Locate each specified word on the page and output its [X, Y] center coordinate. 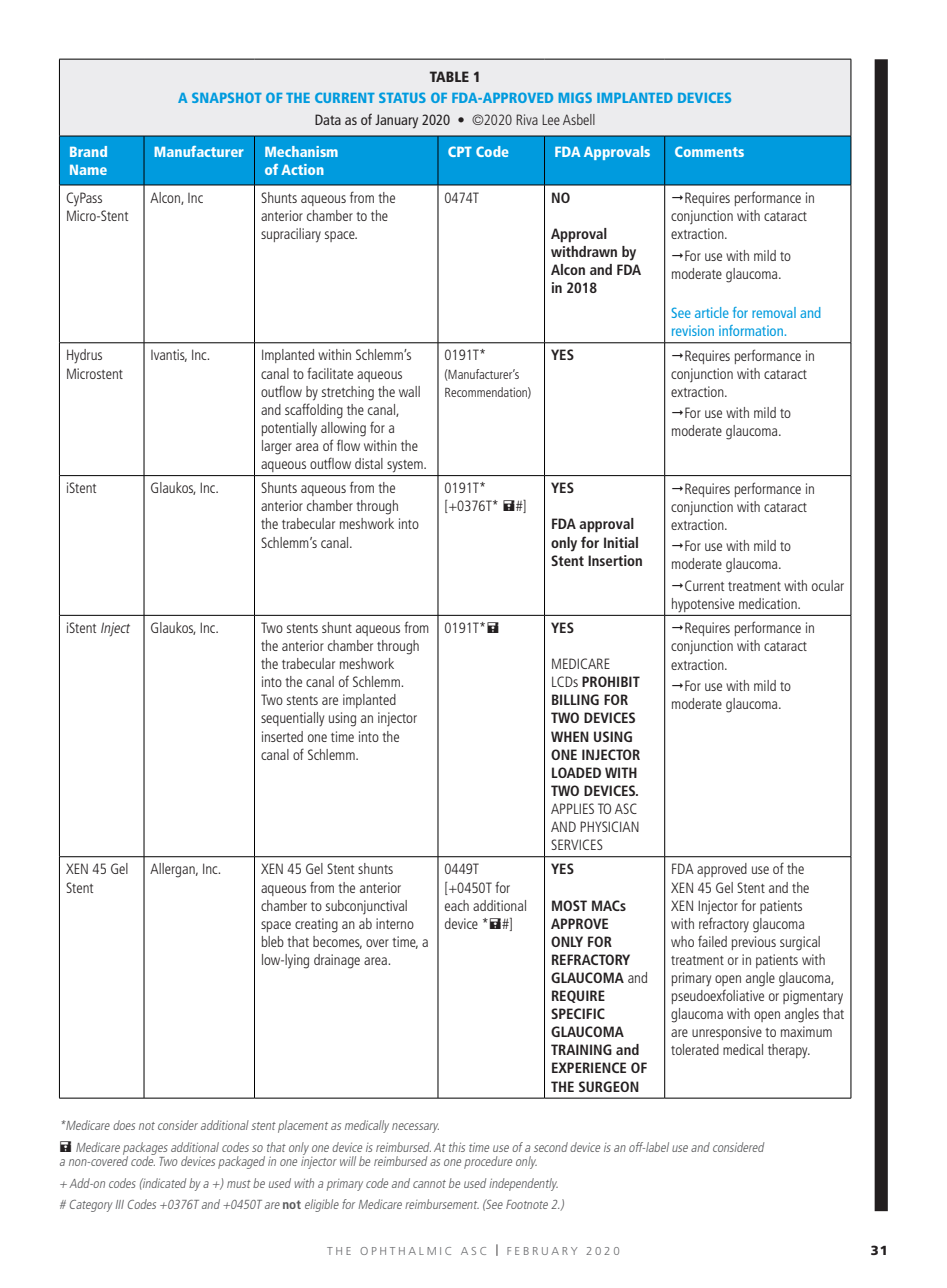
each [457, 905]
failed [712, 941]
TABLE [449, 76]
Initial [621, 542]
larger [277, 447]
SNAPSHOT [227, 97]
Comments [709, 151]
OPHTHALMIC [405, 1251]
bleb [273, 941]
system [406, 466]
